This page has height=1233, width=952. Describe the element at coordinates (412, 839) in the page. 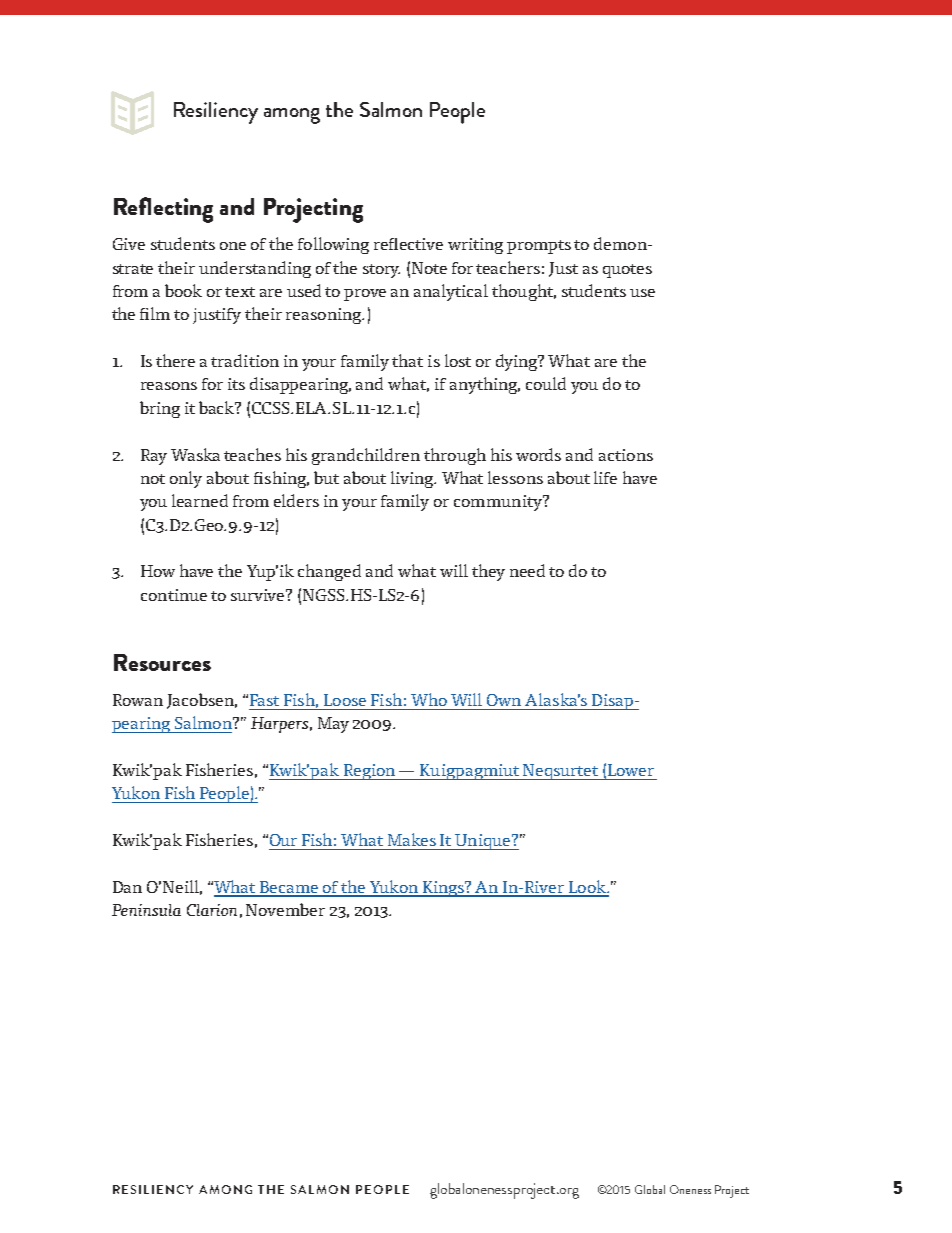

I see `Makes` at that location.
